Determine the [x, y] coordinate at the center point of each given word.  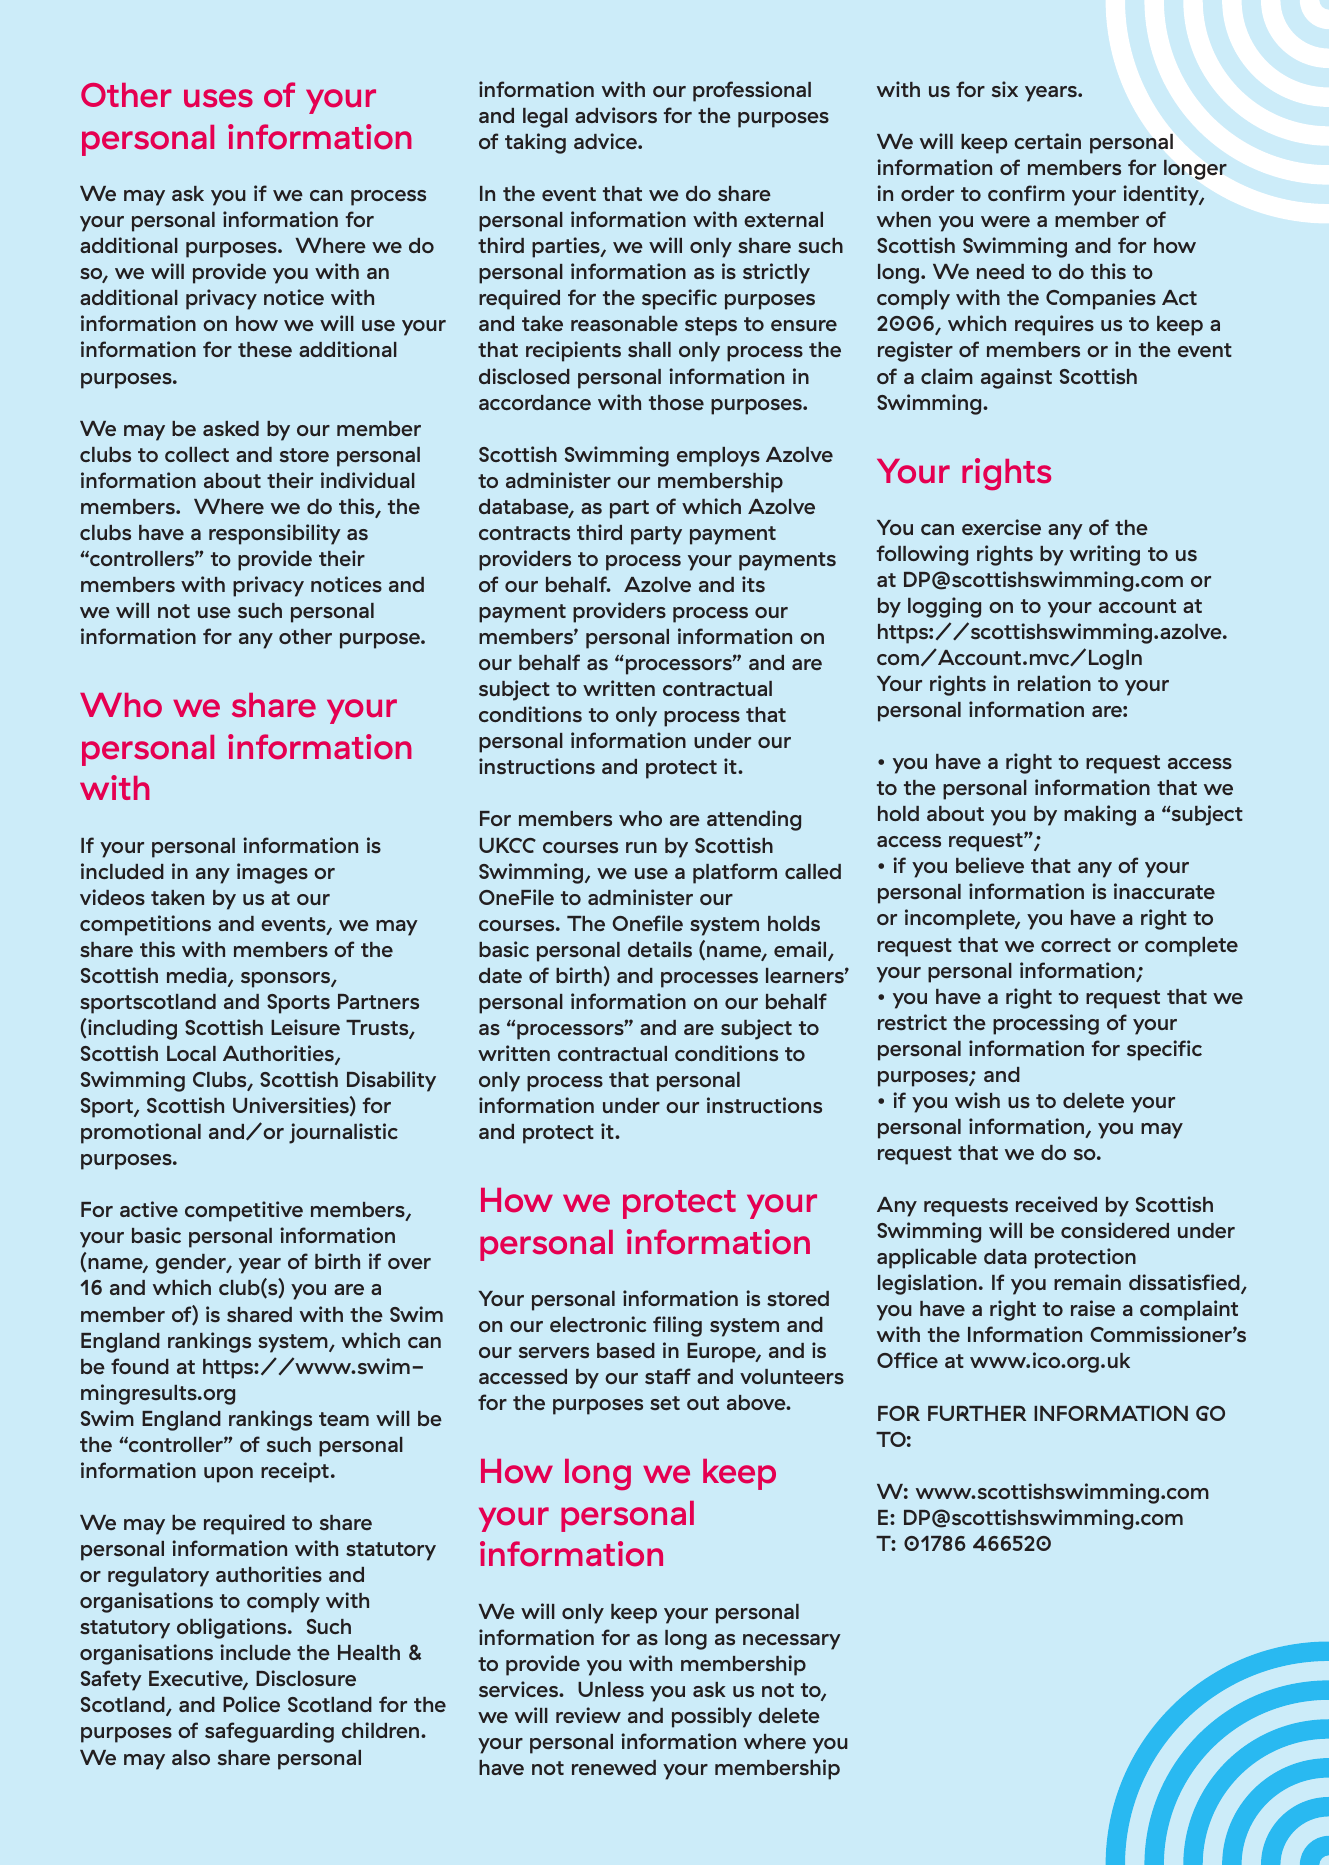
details [660, 949]
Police [251, 1704]
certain [1047, 141]
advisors [616, 115]
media [198, 976]
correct [1076, 945]
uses [218, 98]
